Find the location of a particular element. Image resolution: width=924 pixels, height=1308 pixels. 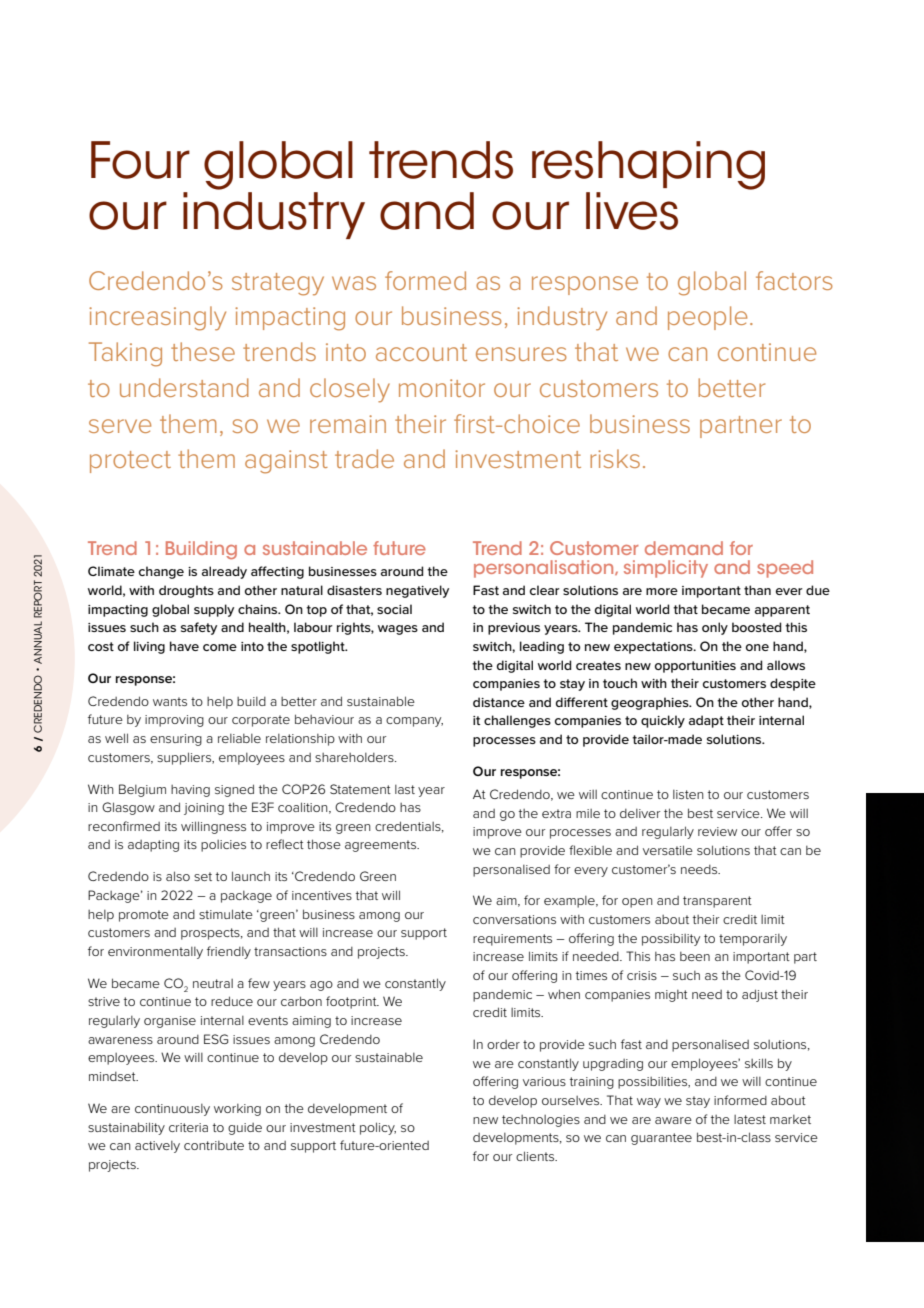

policy is located at coordinates (378, 1128).
